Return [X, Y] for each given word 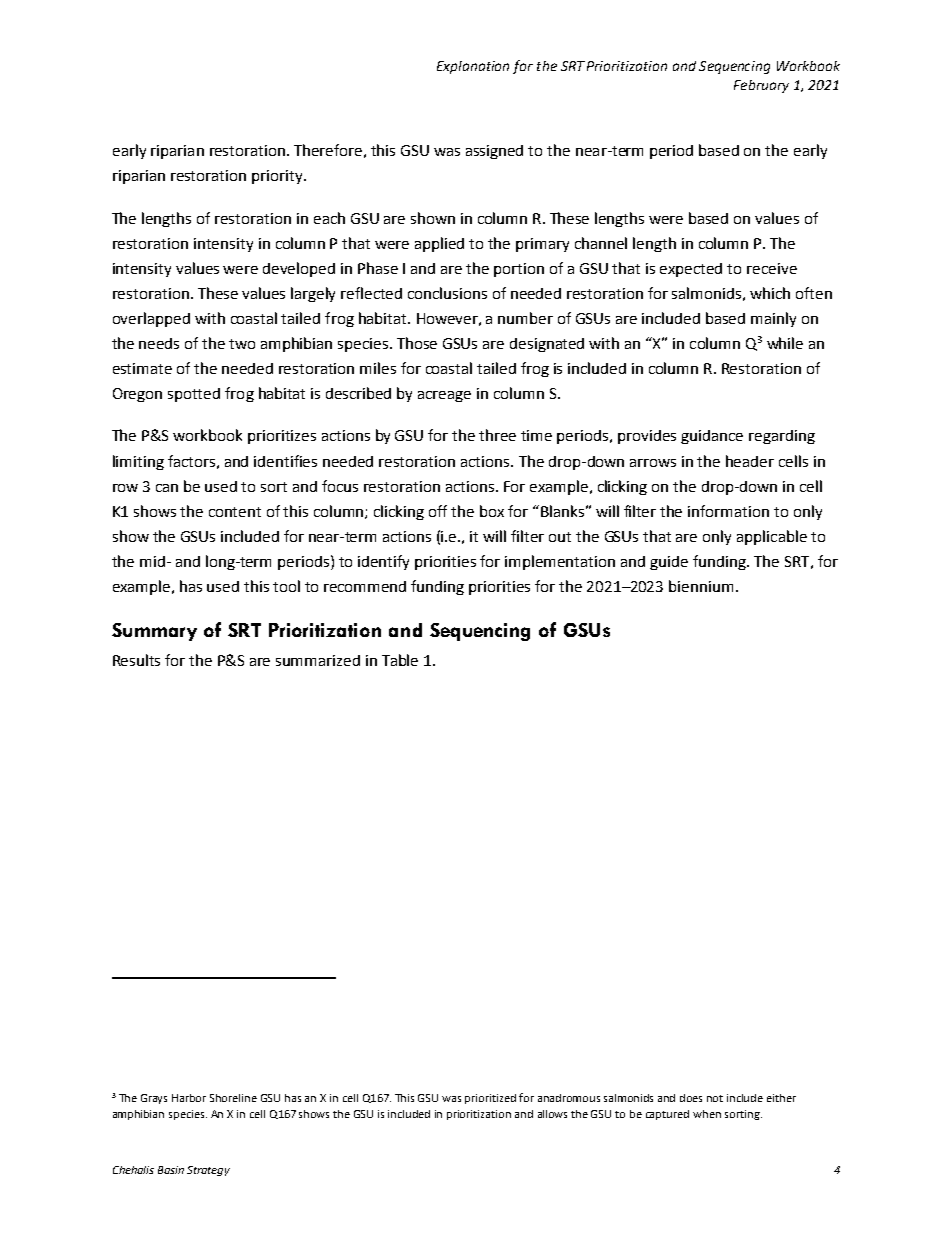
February [761, 86]
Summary [154, 632]
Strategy [208, 1171]
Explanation [473, 67]
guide [669, 563]
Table [400, 660]
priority [278, 177]
